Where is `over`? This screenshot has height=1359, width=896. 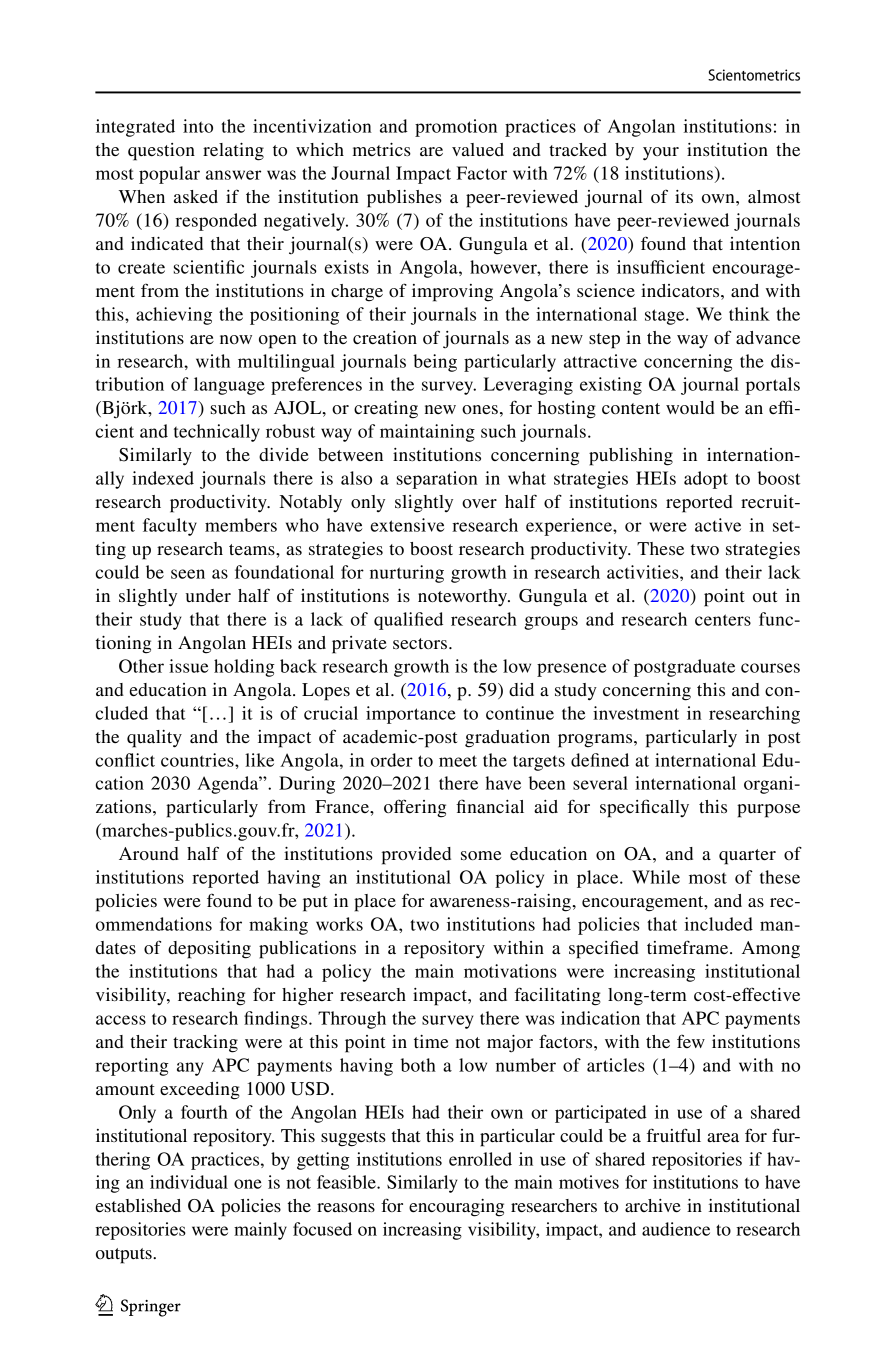 over is located at coordinates (479, 503).
